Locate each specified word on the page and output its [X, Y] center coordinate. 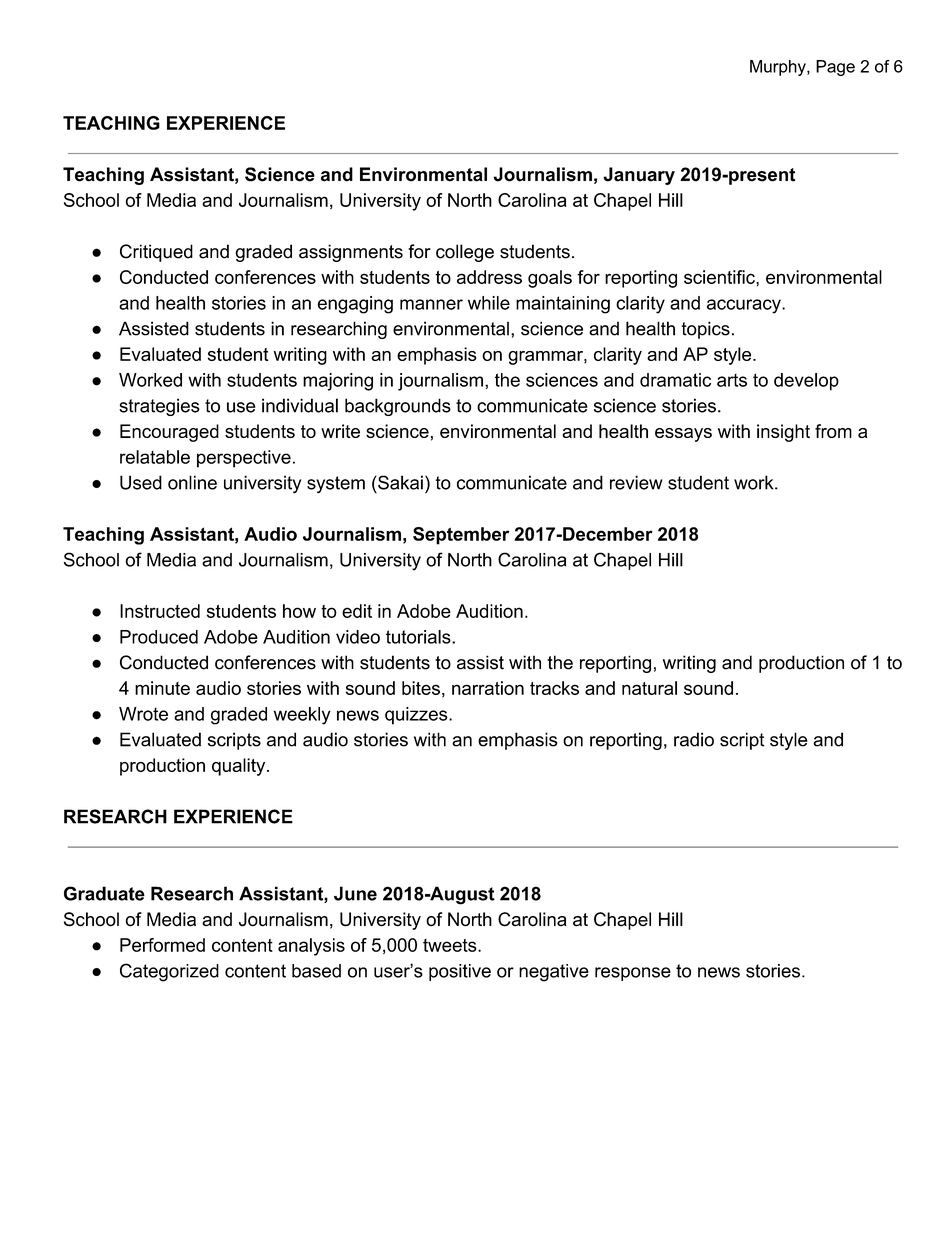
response [633, 974]
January [639, 176]
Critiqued [156, 253]
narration [488, 688]
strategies [159, 407]
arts [732, 380]
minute [162, 688]
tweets [450, 945]
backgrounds [398, 407]
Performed [162, 945]
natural [649, 688]
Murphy [779, 68]
